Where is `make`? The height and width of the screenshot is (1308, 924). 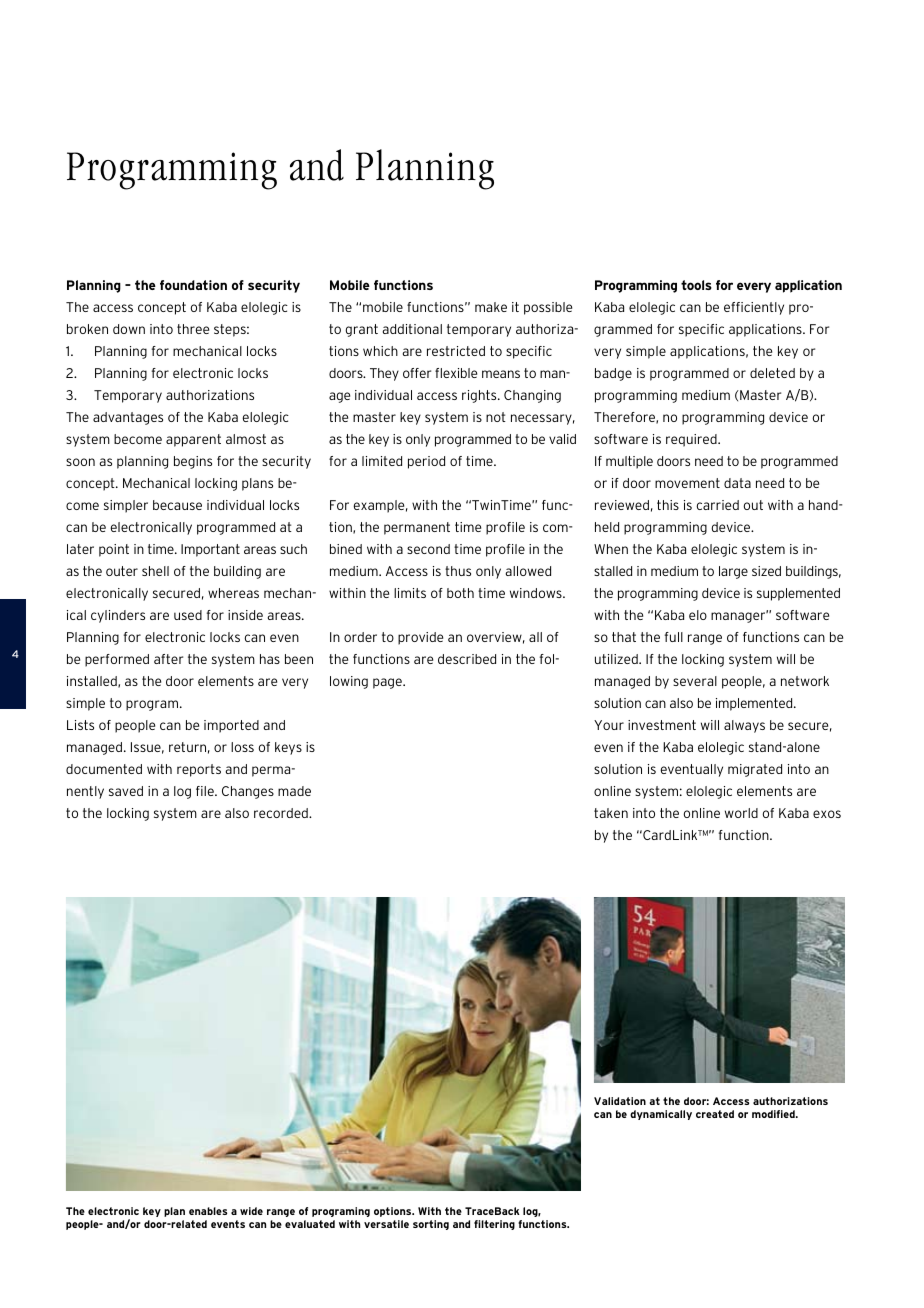 make is located at coordinates (491, 307).
